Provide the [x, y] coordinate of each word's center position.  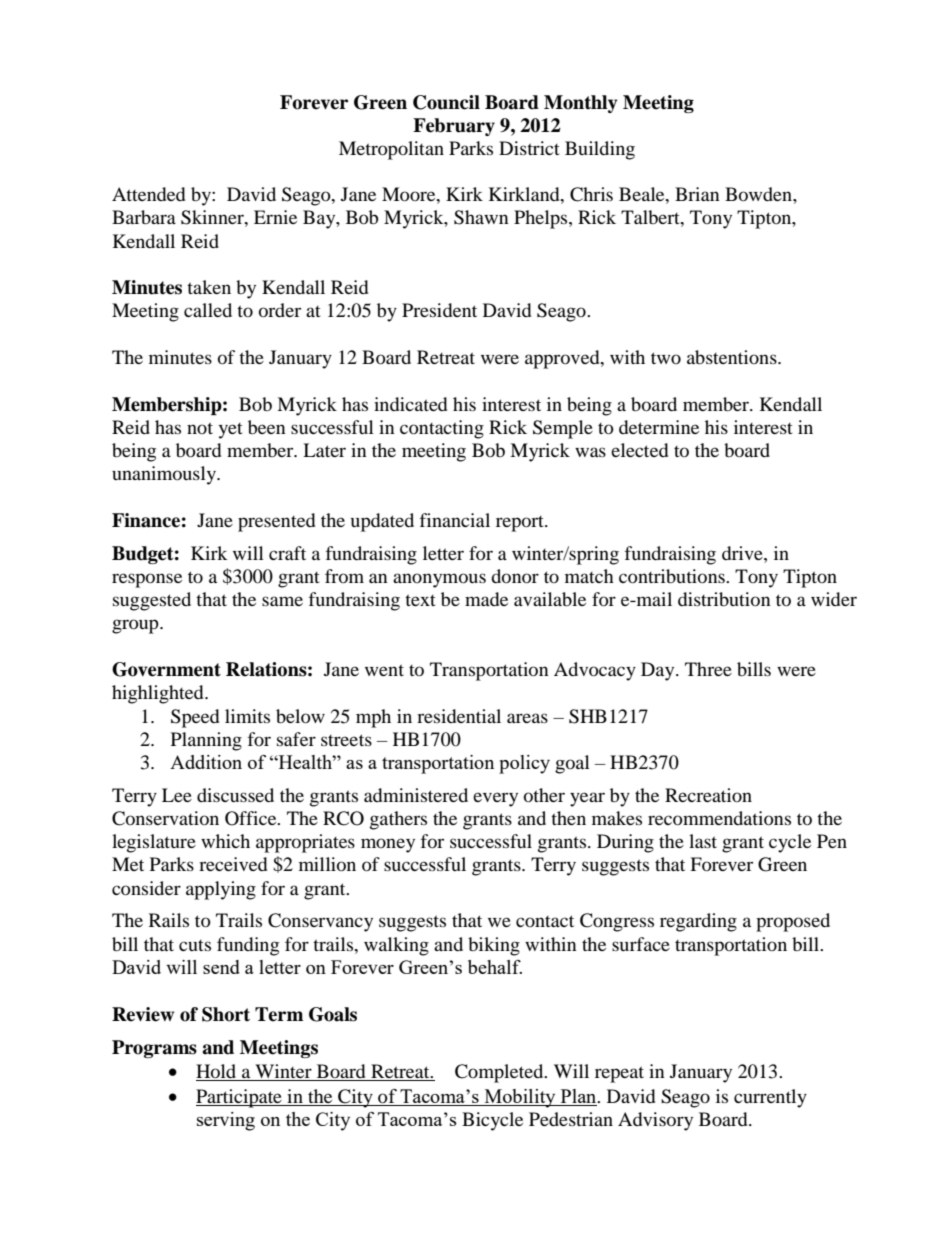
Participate [240, 1098]
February [454, 127]
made [486, 599]
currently [770, 1098]
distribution [724, 599]
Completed [500, 1073]
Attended [148, 194]
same [282, 601]
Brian [697, 194]
